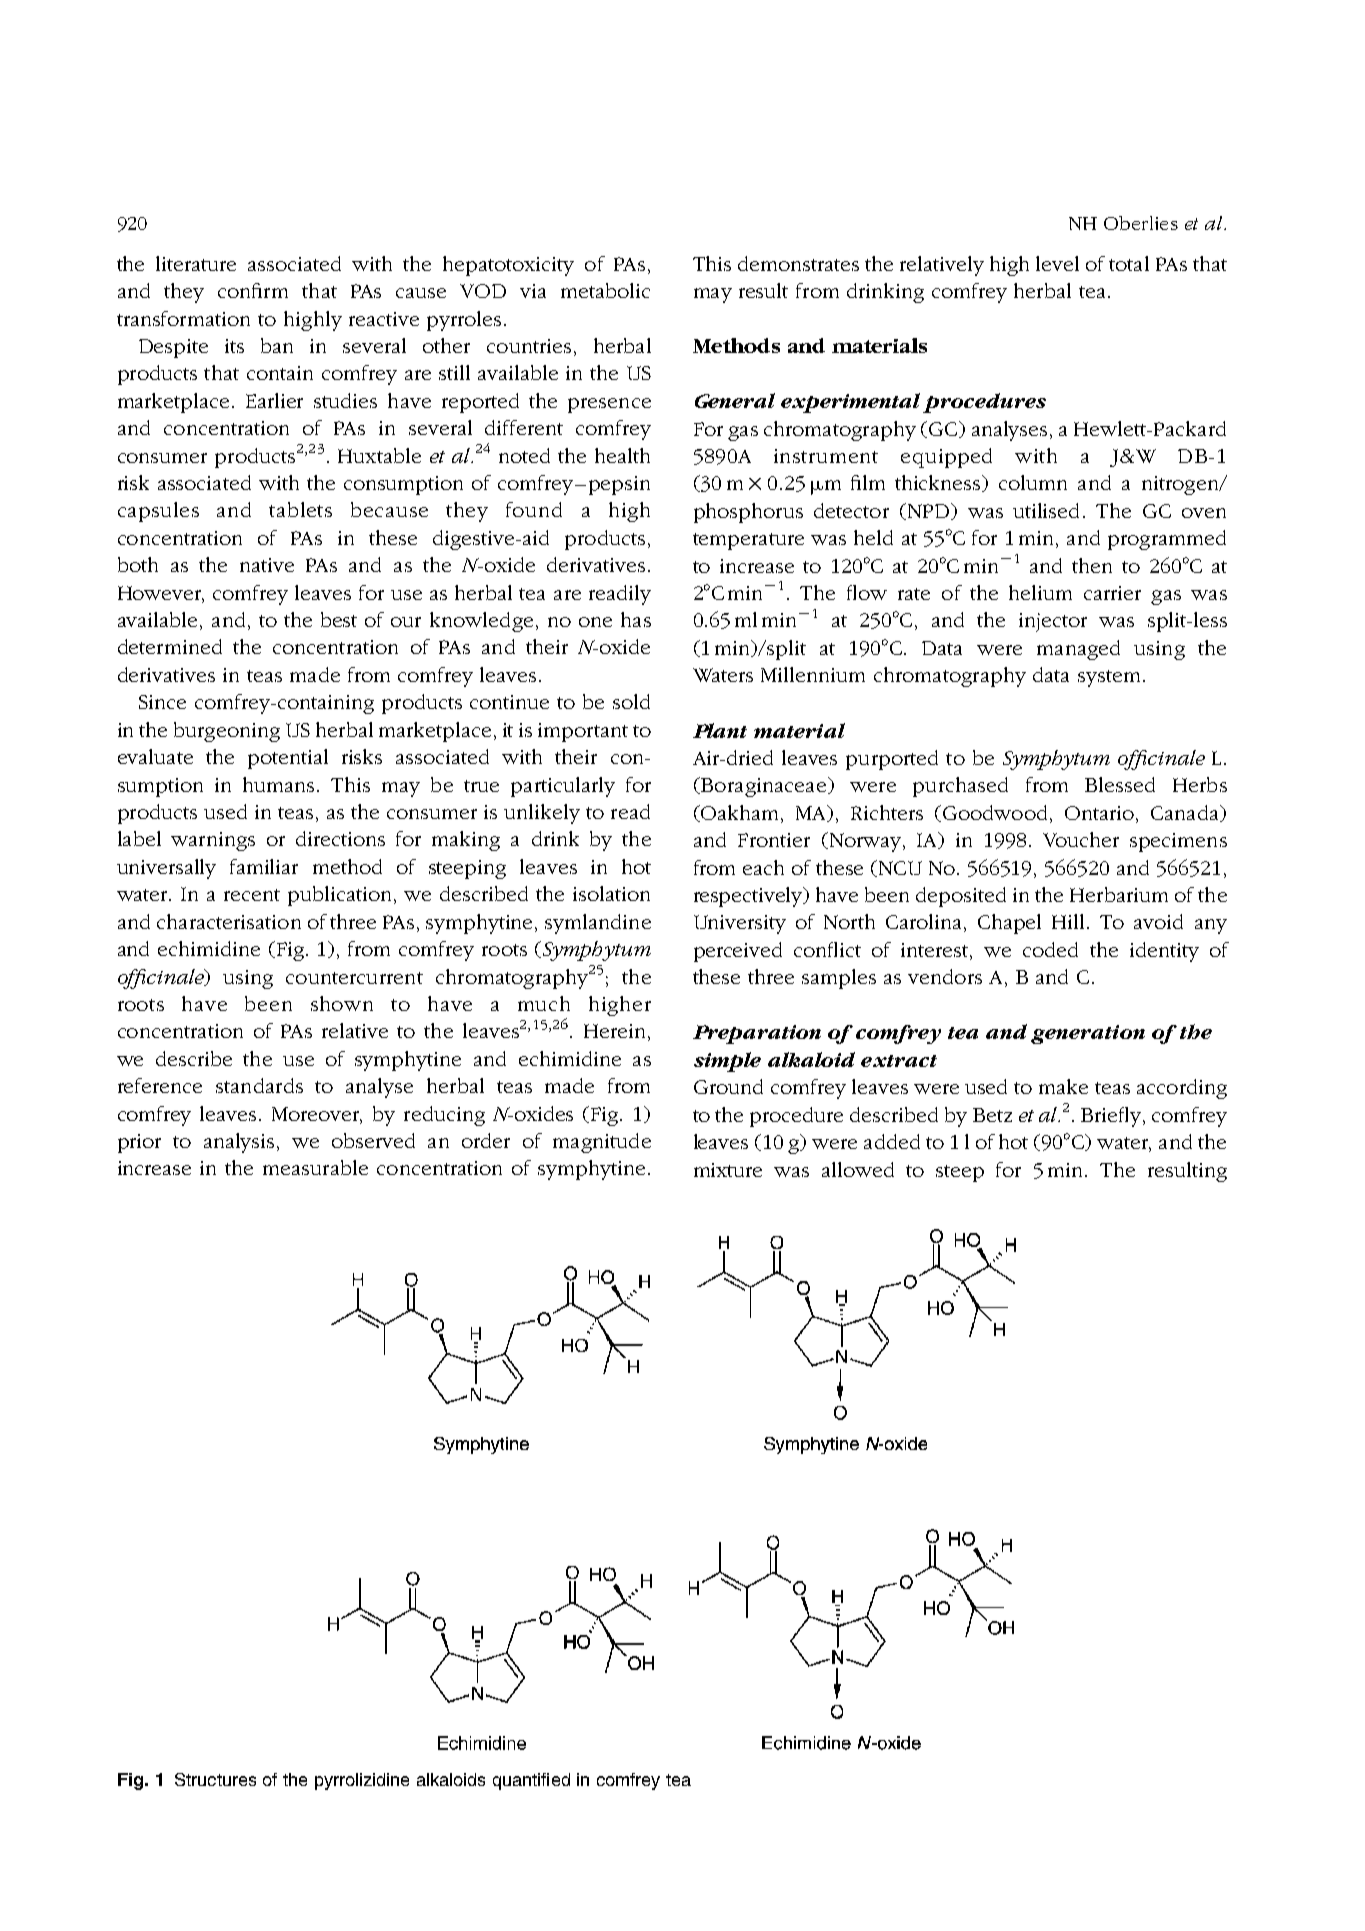  Describe the element at coordinates (253, 290) in the page. I see `confirm` at that location.
